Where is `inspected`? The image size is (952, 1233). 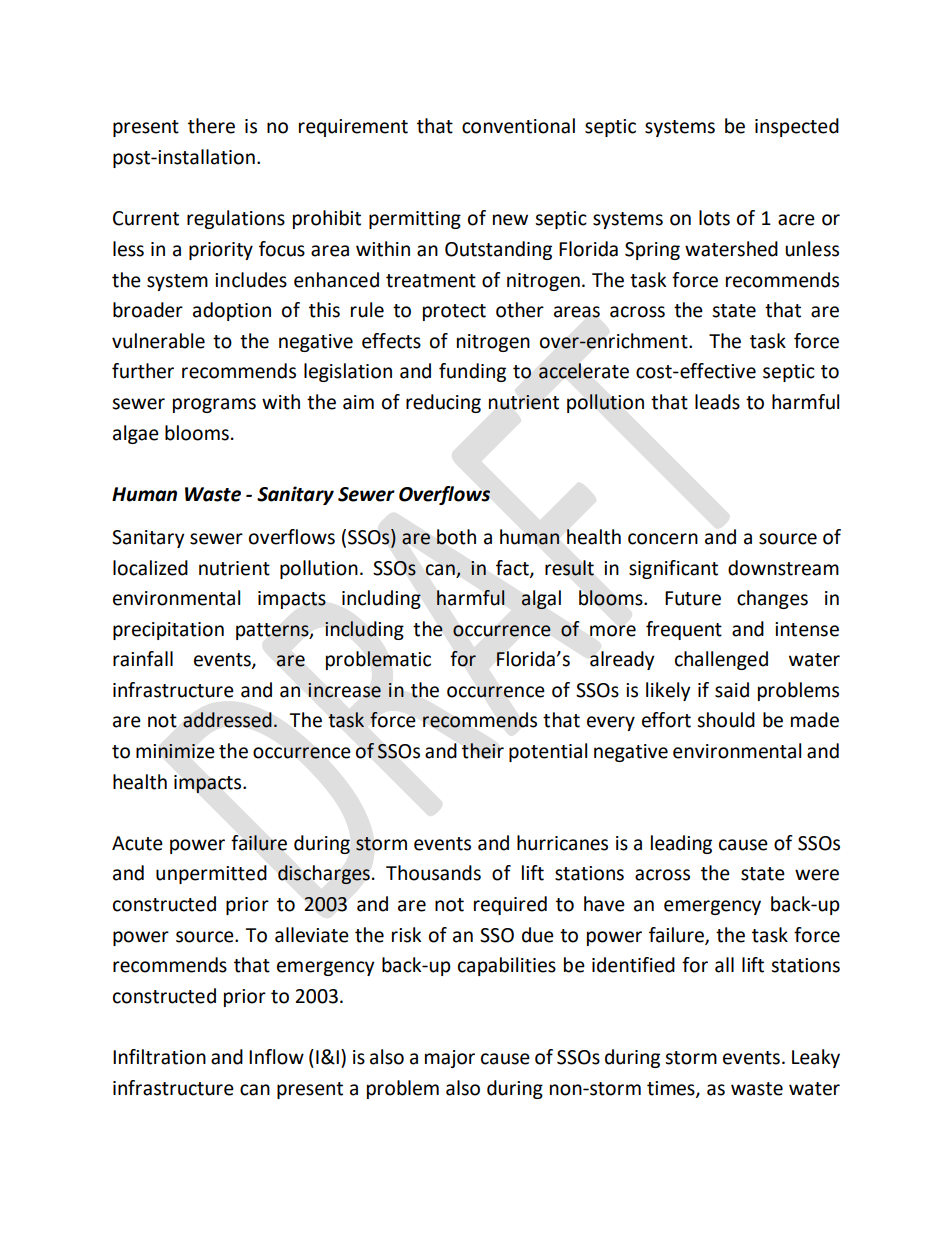
inspected is located at coordinates (797, 127).
